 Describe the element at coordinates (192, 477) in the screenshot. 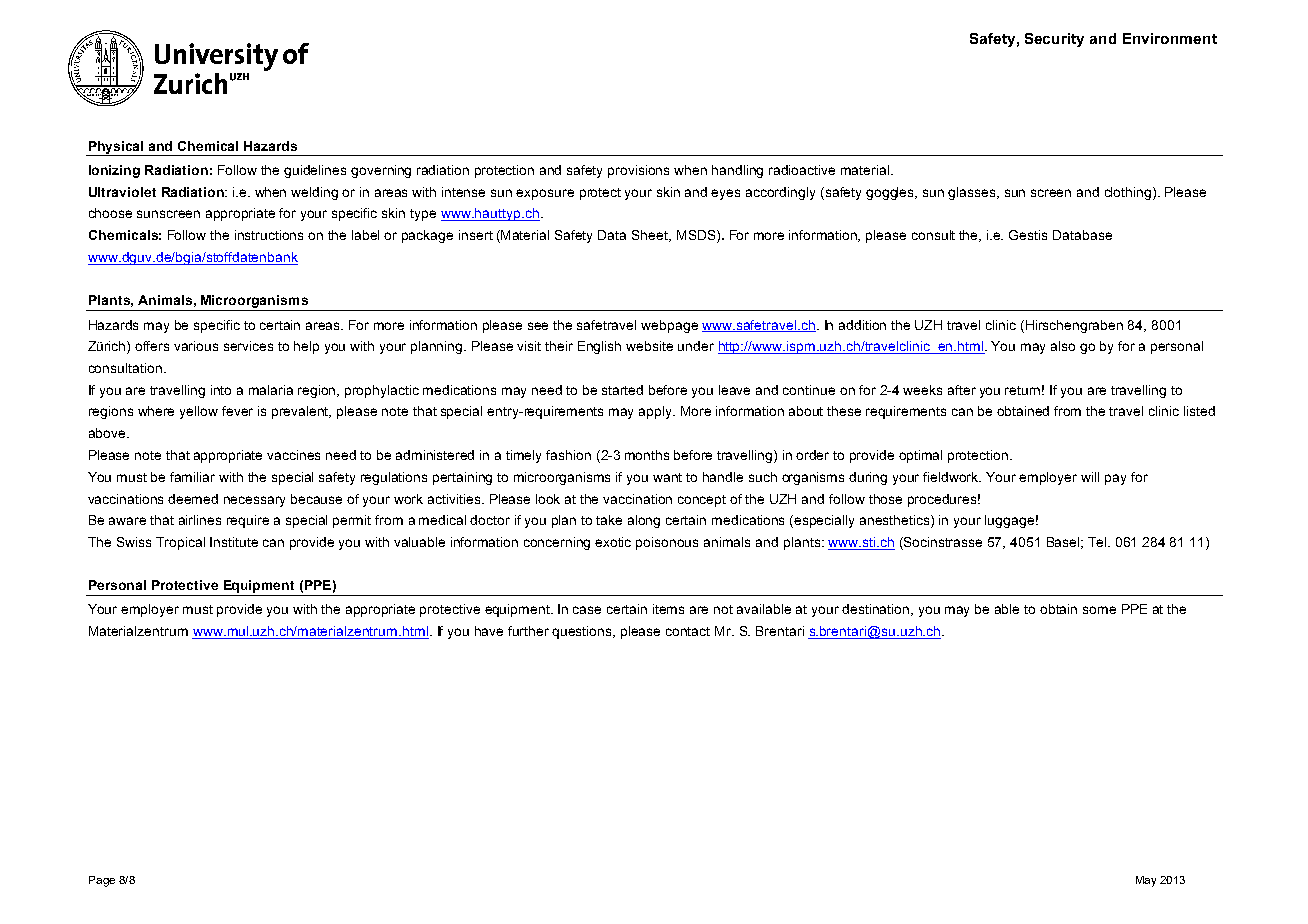

I see `familiar` at that location.
